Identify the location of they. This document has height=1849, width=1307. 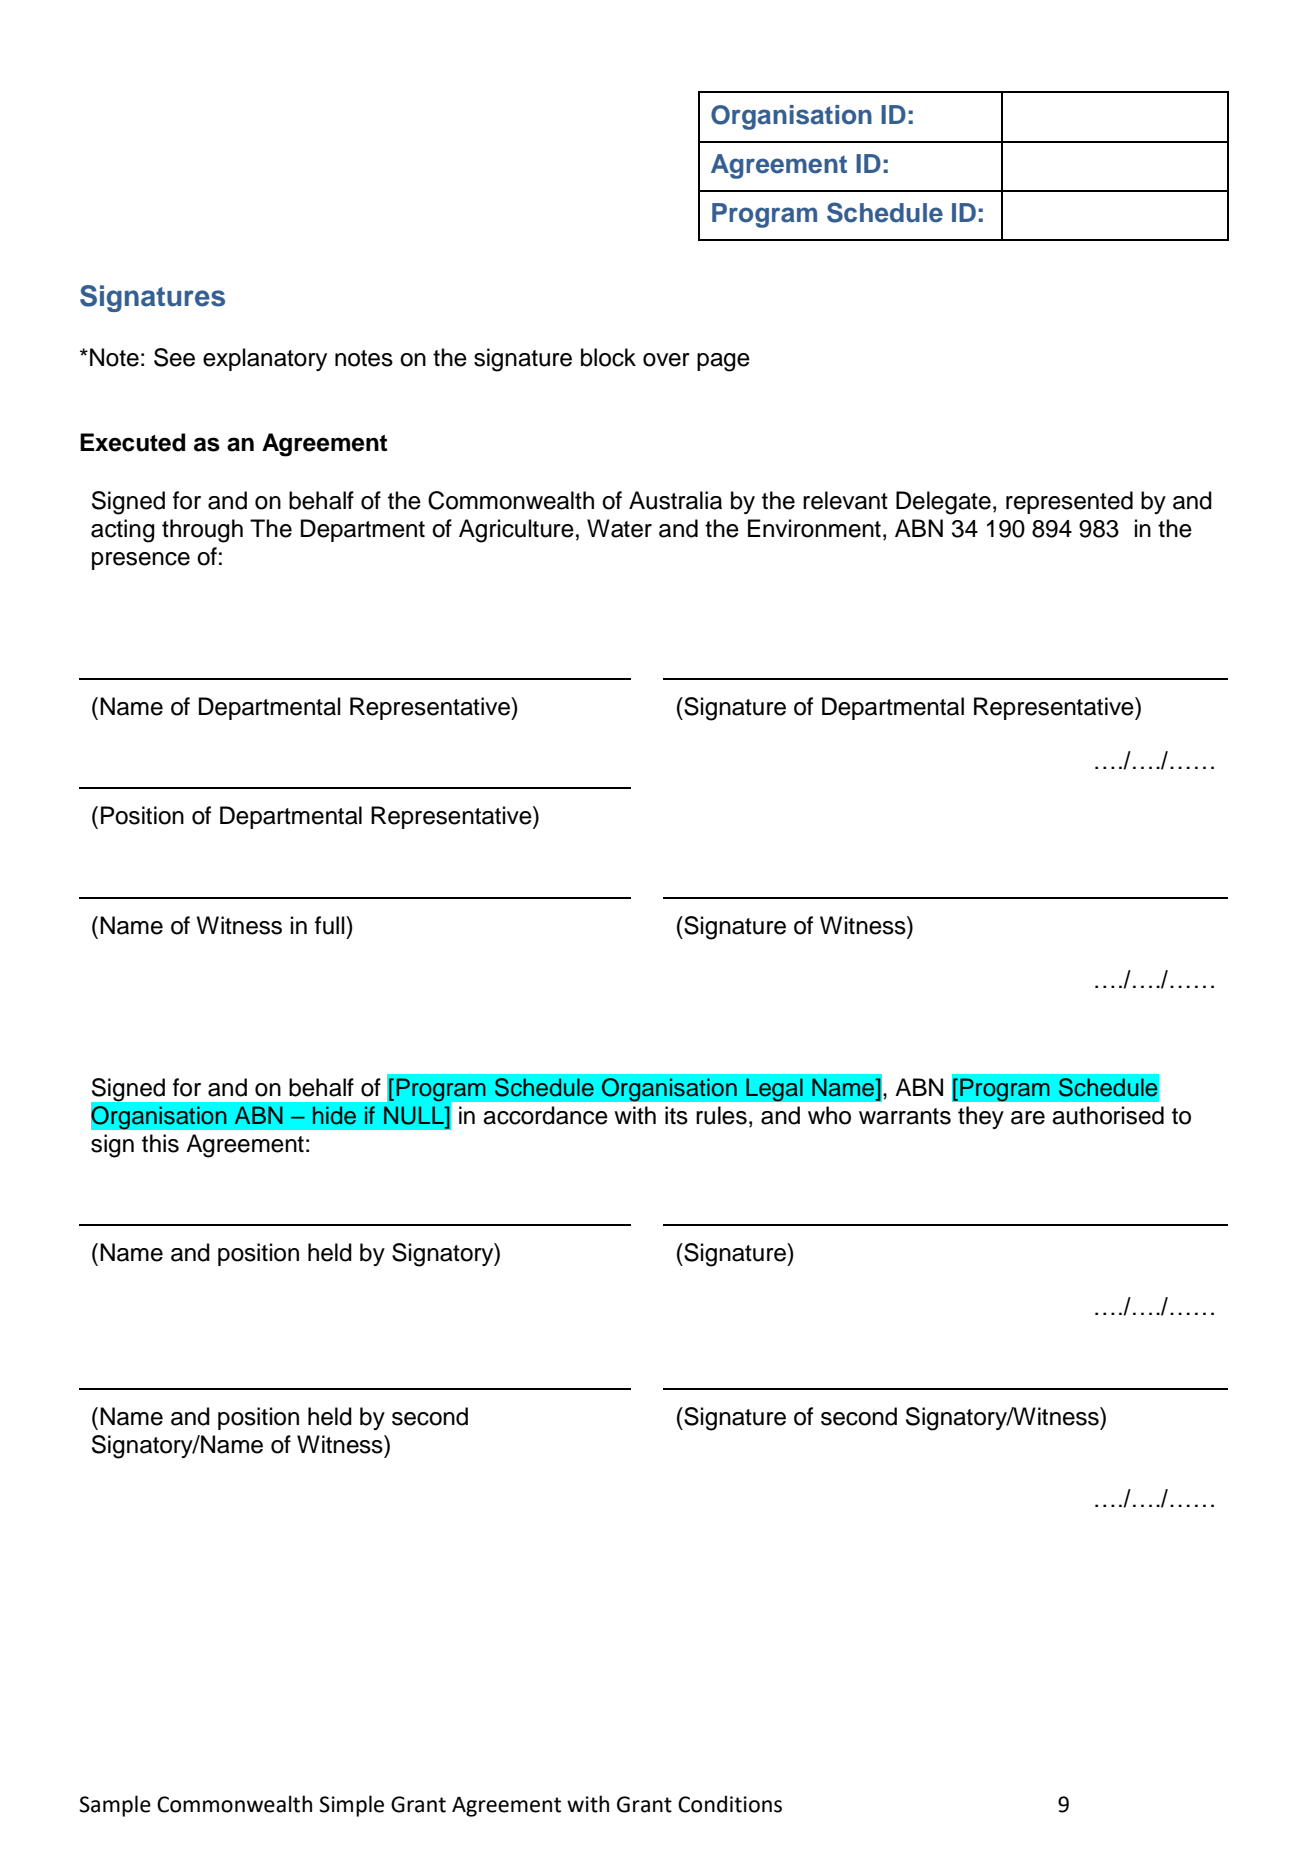
(981, 1117).
